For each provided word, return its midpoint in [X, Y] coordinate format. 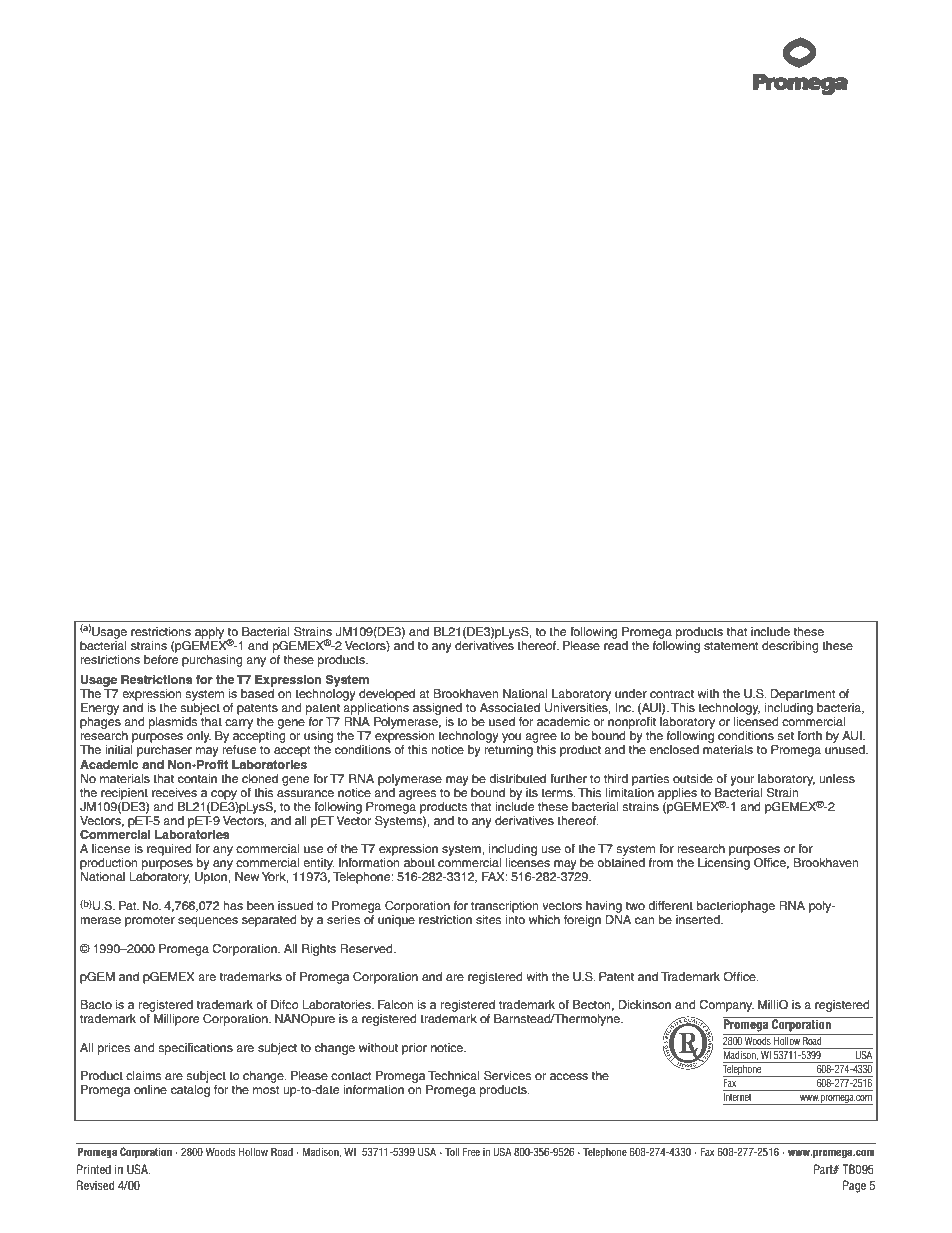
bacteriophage [736, 907]
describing [790, 647]
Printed [94, 1169]
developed [387, 695]
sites [488, 919]
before [161, 658]
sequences [208, 922]
